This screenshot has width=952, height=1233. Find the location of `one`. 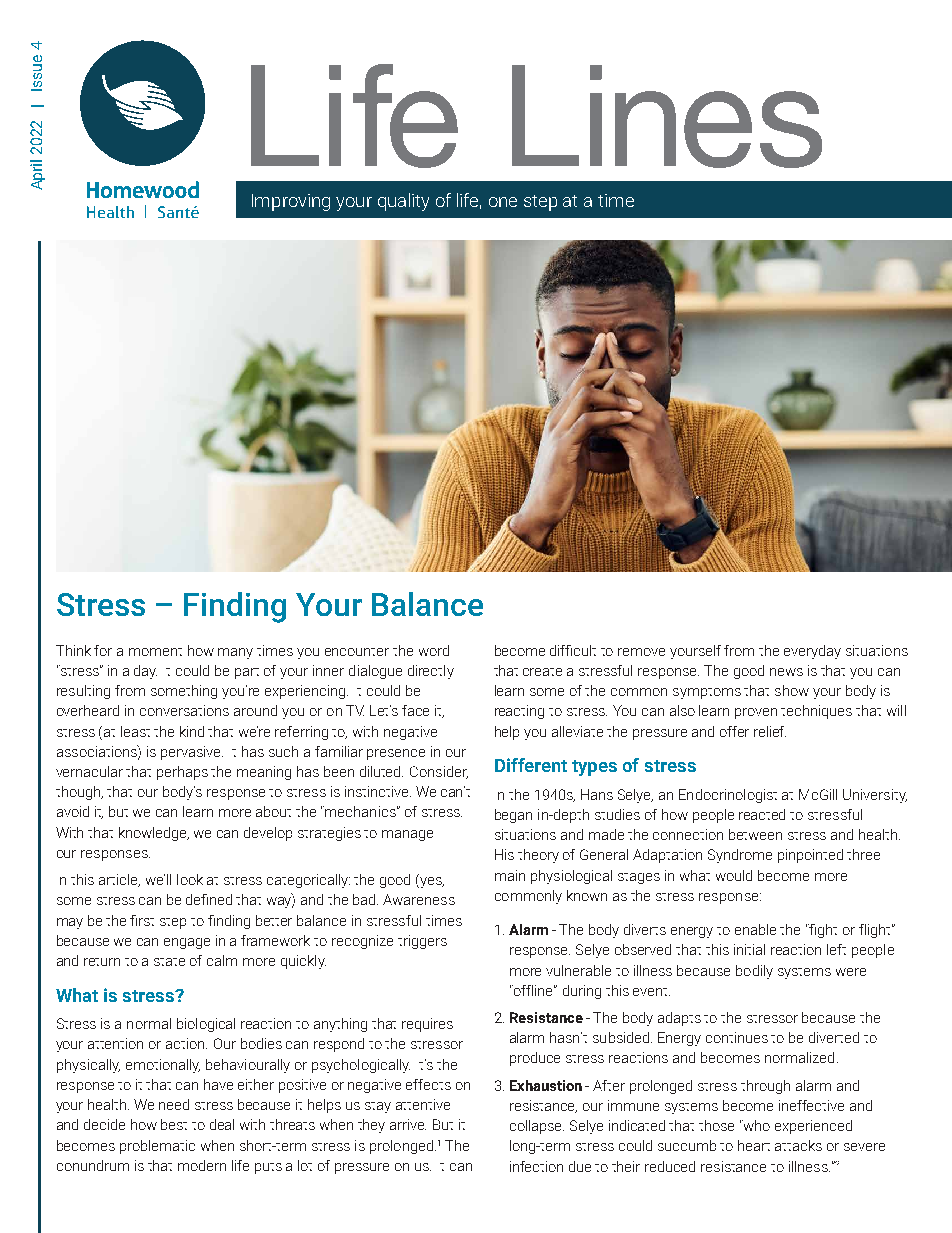

one is located at coordinates (503, 202).
